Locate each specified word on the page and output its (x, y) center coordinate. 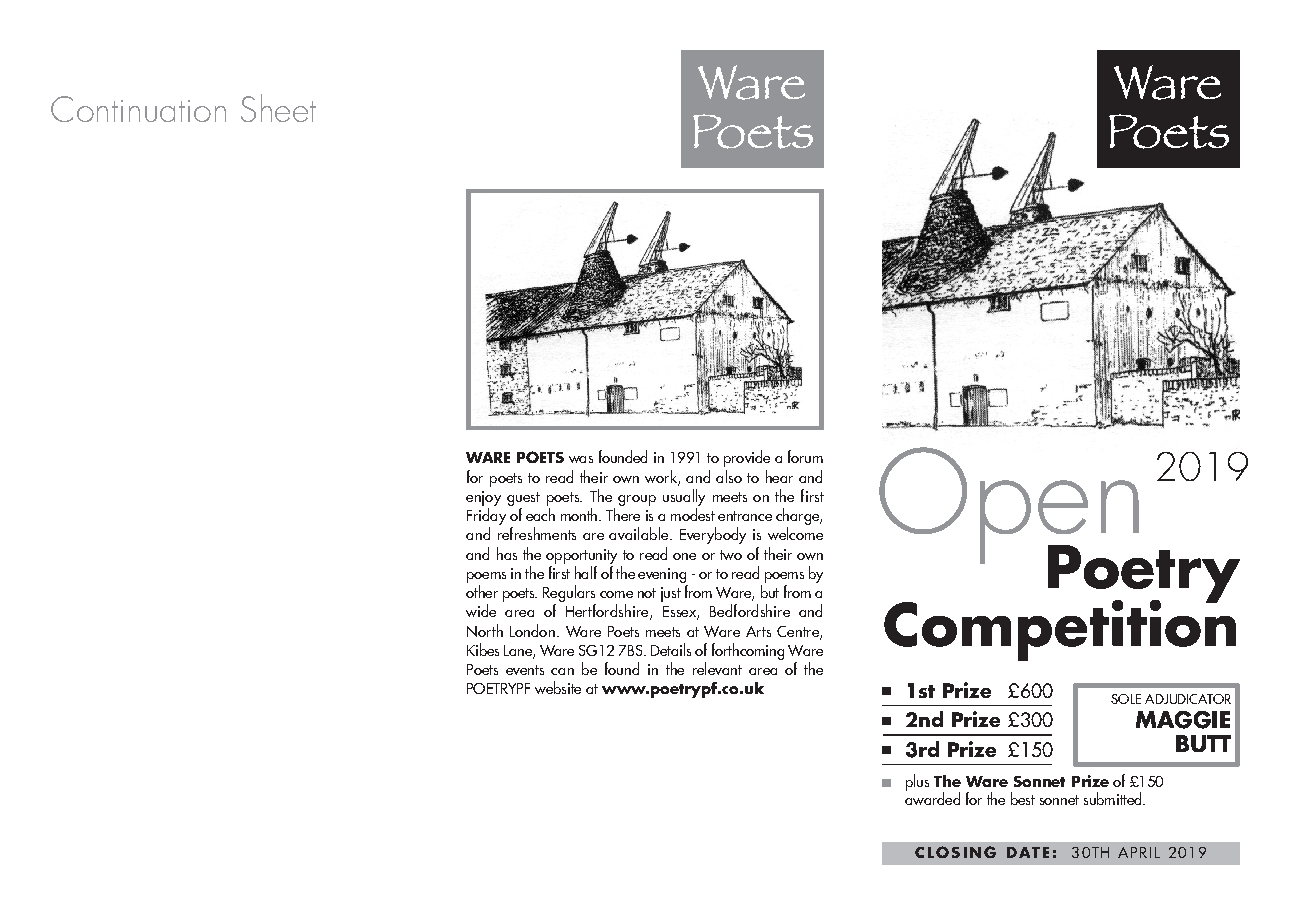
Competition (1060, 629)
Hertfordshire (608, 612)
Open (1010, 506)
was (581, 459)
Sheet (278, 108)
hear (779, 476)
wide (481, 610)
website (558, 687)
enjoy (483, 498)
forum (805, 456)
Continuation (138, 109)
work (662, 477)
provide (747, 458)
